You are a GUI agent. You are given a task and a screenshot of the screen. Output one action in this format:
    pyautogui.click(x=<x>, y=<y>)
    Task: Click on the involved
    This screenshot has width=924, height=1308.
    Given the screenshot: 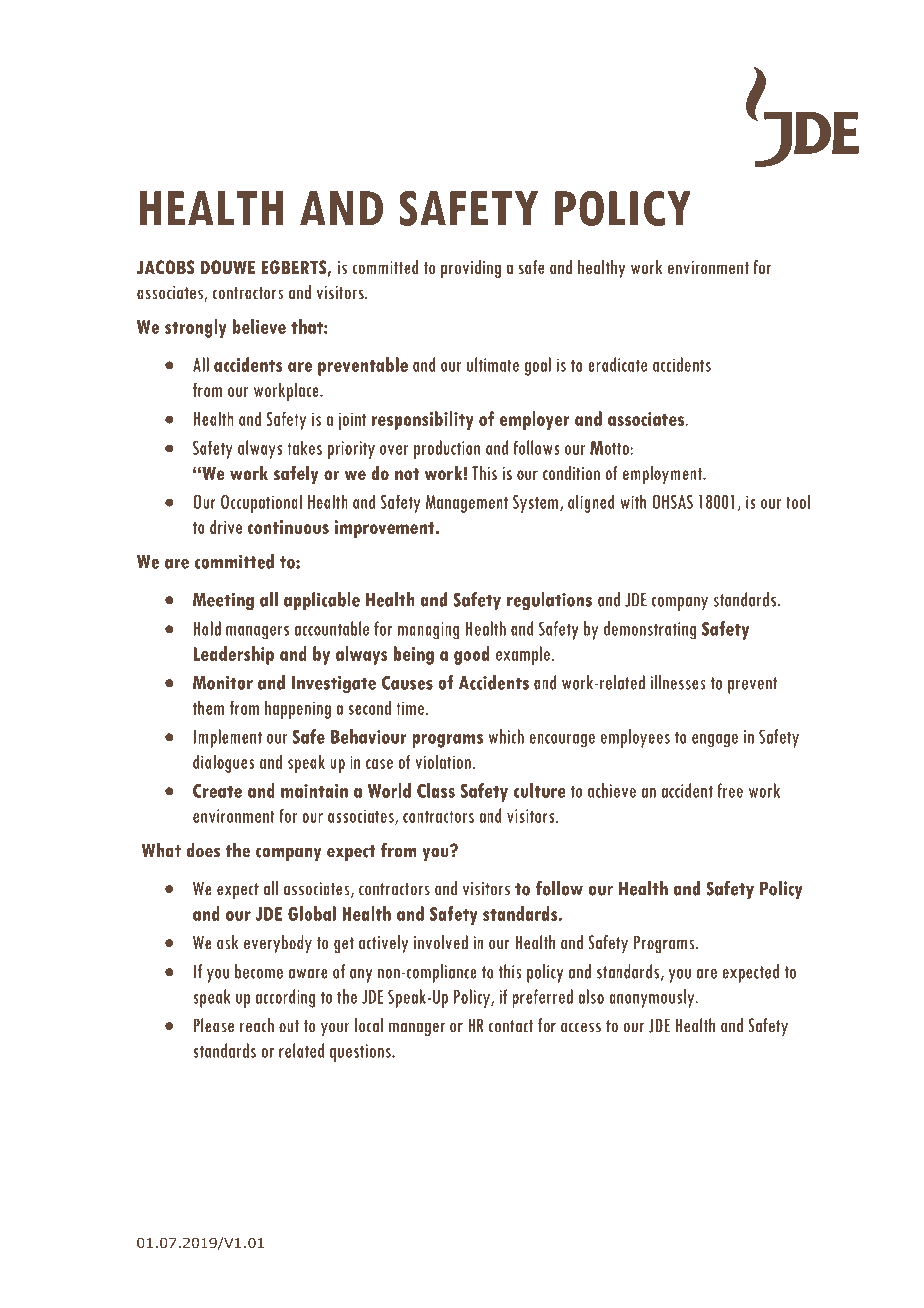 What is the action you would take?
    pyautogui.click(x=441, y=942)
